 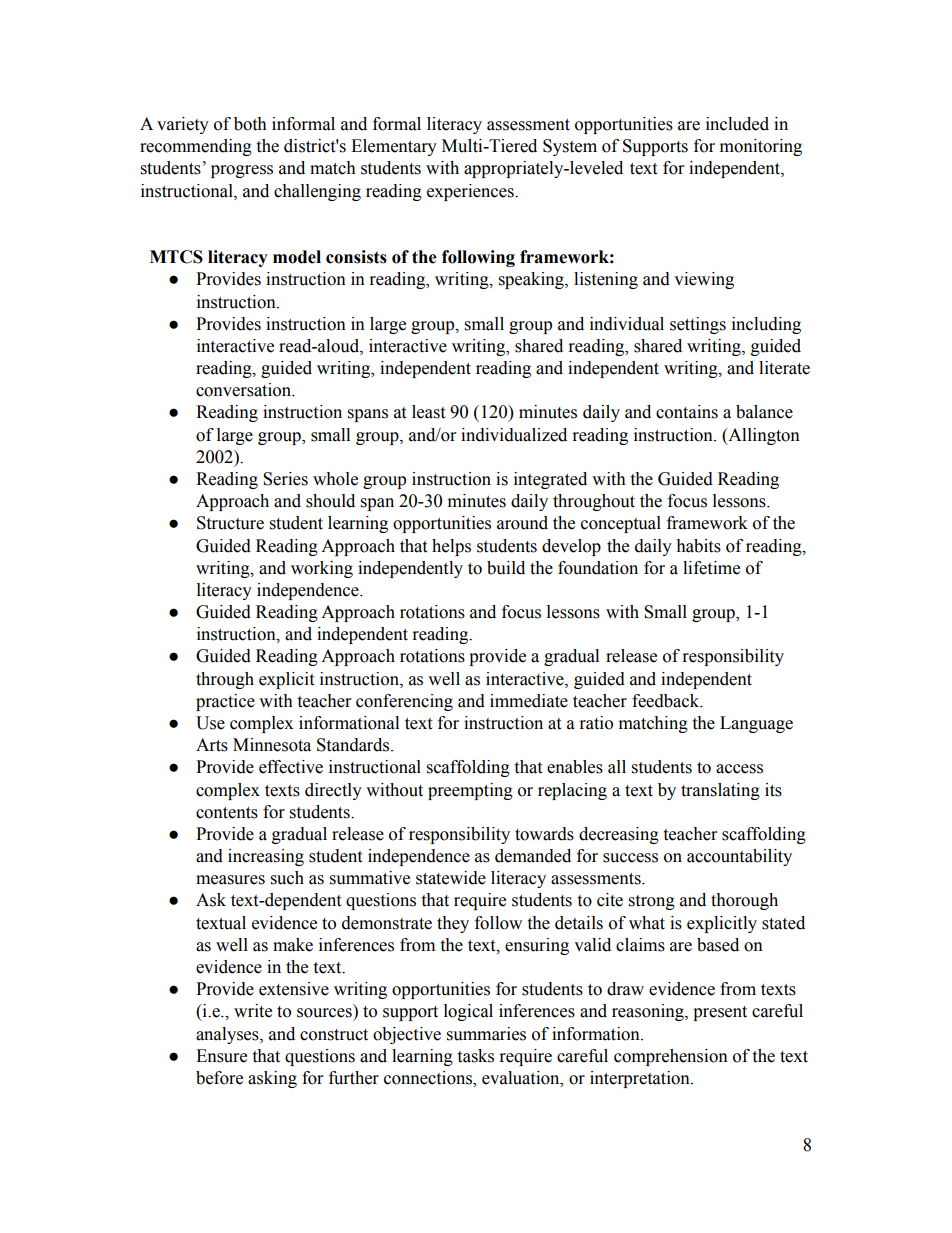 I want to click on working, so click(x=322, y=569).
